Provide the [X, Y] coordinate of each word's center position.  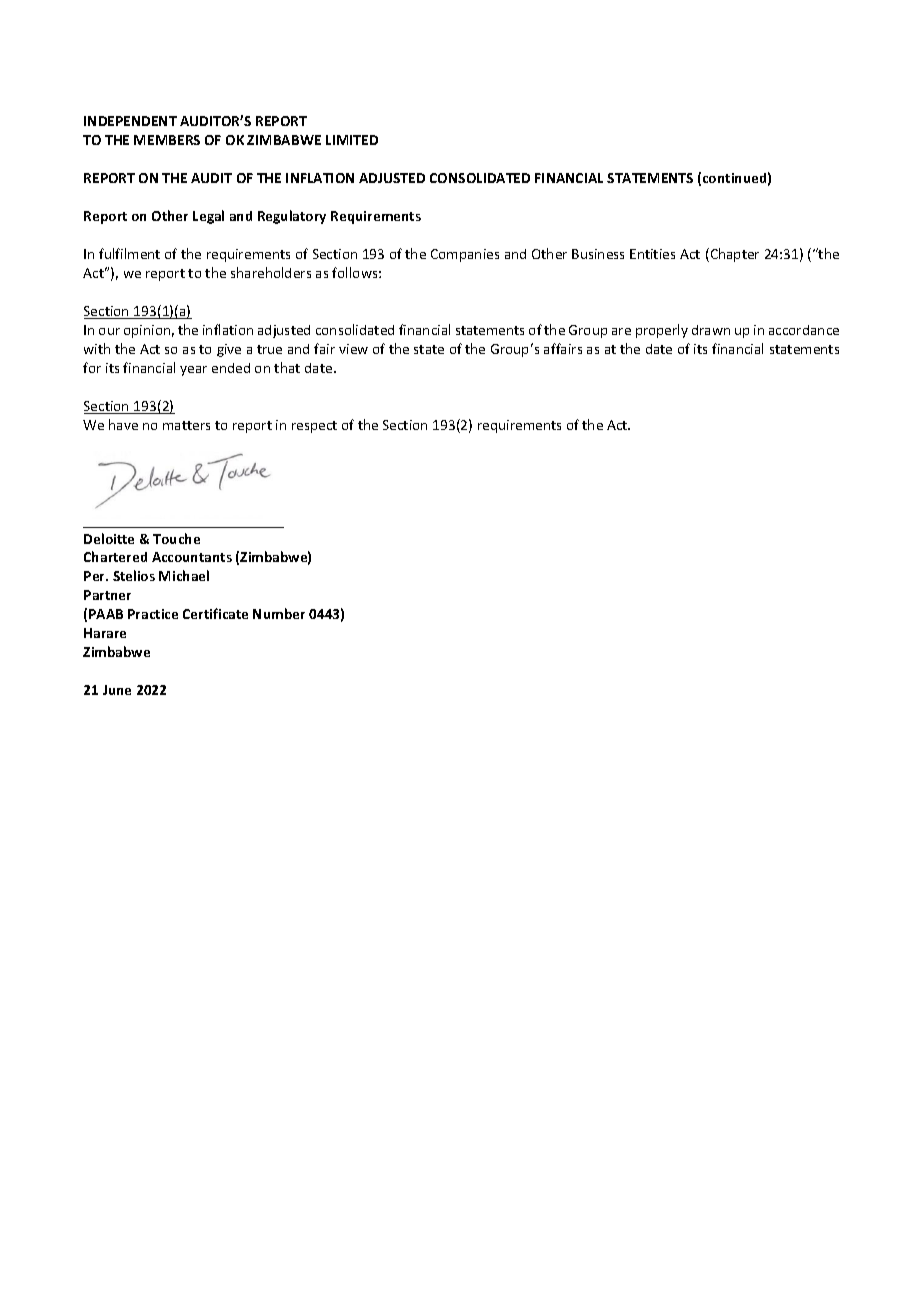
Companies [465, 255]
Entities [652, 254]
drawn [711, 330]
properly [662, 331]
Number [279, 613]
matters [186, 425]
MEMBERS [167, 140]
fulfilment [129, 253]
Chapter [733, 255]
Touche [176, 538]
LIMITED [352, 140]
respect [314, 427]
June [117, 690]
